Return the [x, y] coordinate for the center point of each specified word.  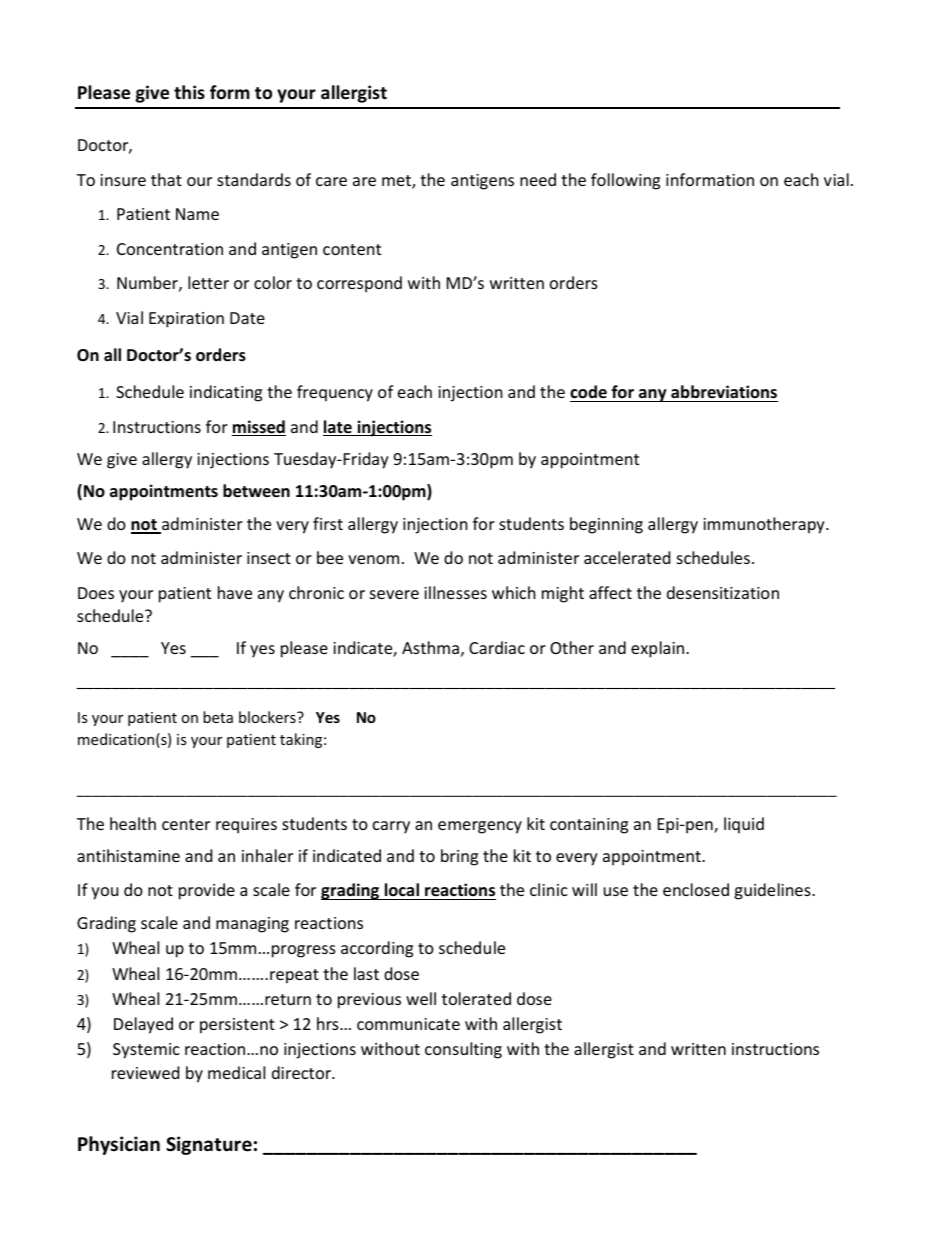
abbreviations [724, 391]
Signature [209, 1145]
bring [459, 857]
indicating [226, 393]
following [625, 181]
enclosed [696, 889]
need [538, 179]
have [235, 592]
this [189, 92]
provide [207, 891]
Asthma [430, 647]
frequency [335, 393]
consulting [463, 1050]
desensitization [723, 592]
